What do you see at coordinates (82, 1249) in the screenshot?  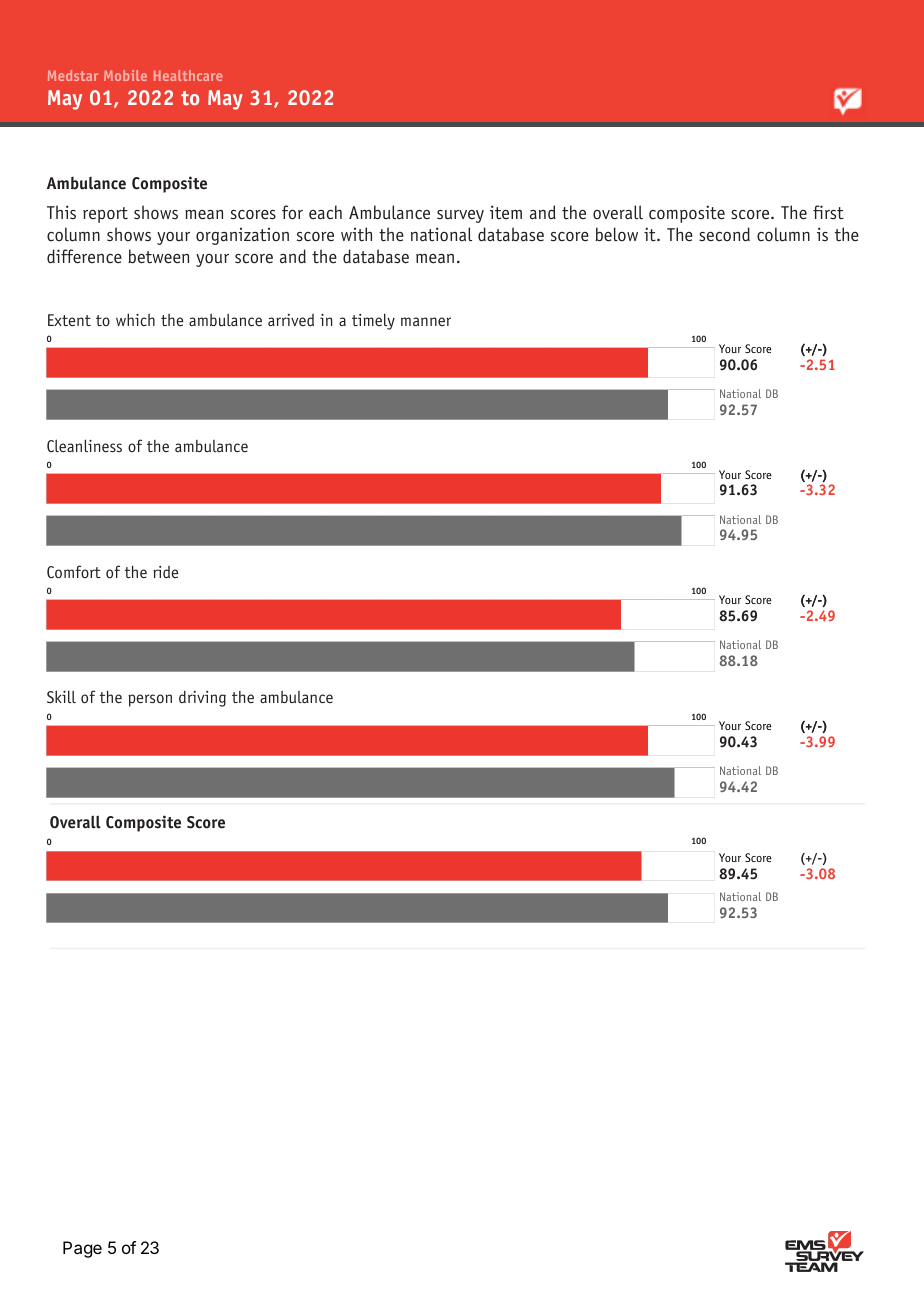 I see `Page` at bounding box center [82, 1249].
